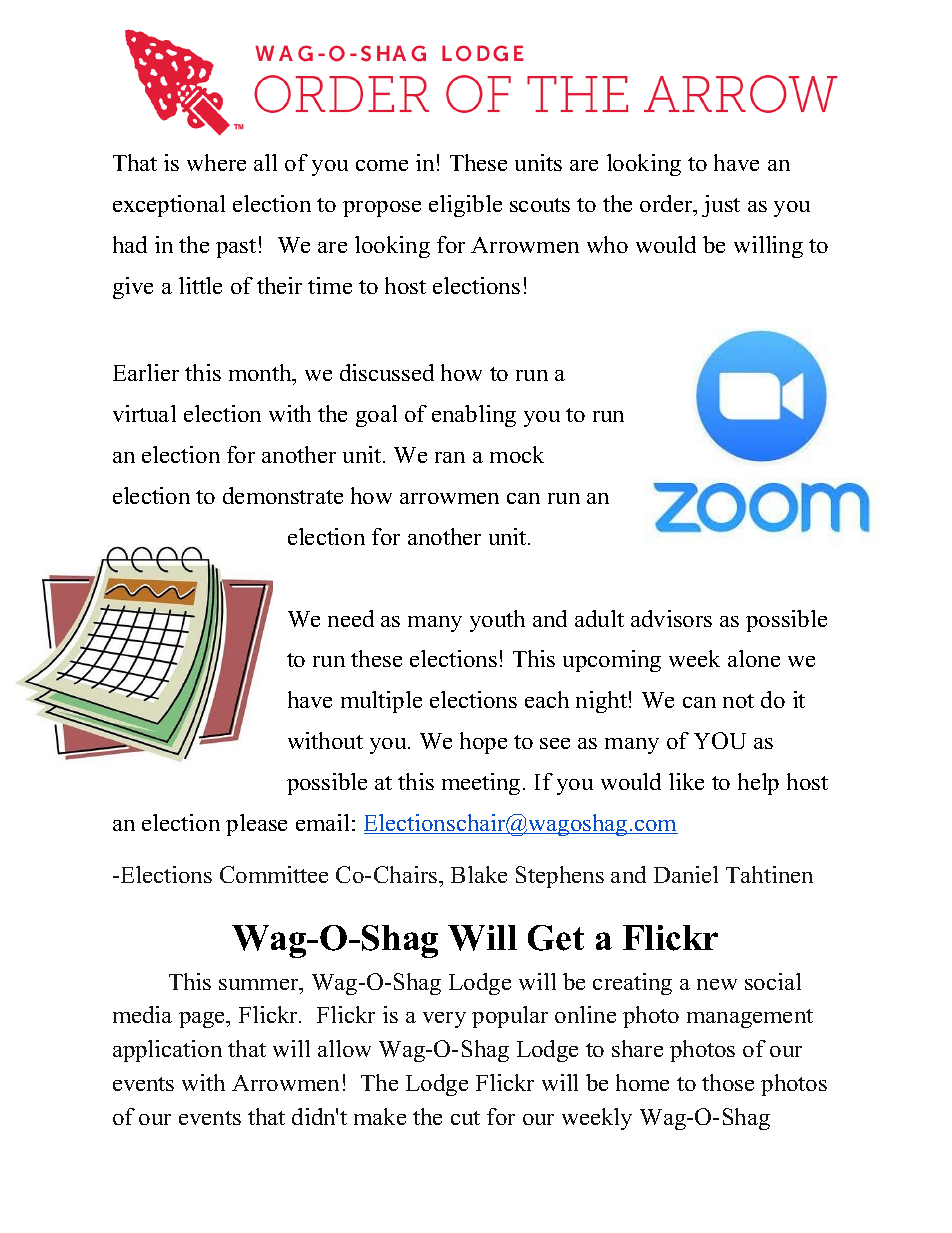 The width and height of the document is (952, 1233). What do you see at coordinates (607, 244) in the document?
I see `who` at bounding box center [607, 244].
